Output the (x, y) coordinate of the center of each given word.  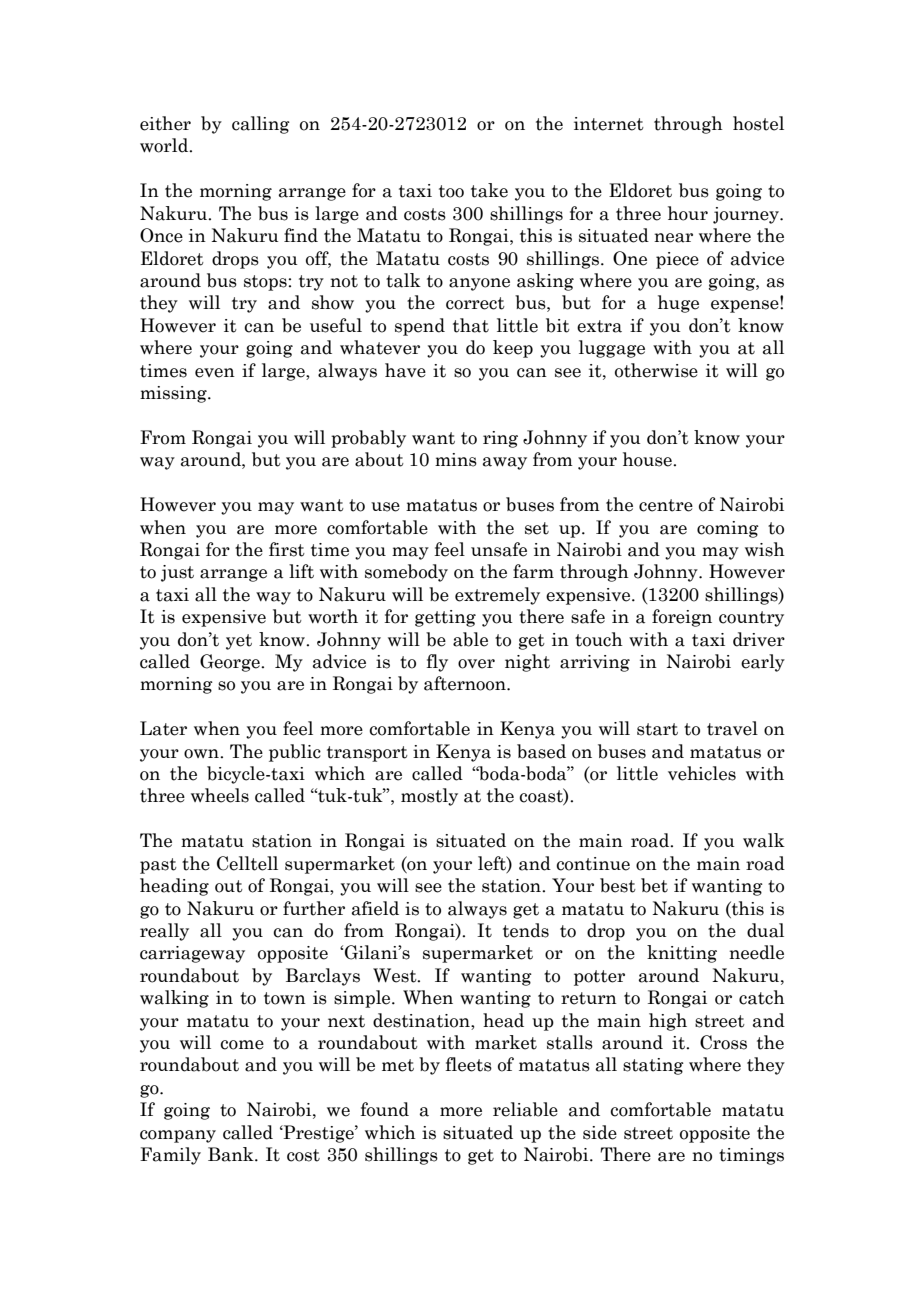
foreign (682, 618)
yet (239, 642)
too (451, 191)
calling (261, 125)
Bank (232, 1154)
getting (445, 618)
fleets (469, 1064)
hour (688, 213)
